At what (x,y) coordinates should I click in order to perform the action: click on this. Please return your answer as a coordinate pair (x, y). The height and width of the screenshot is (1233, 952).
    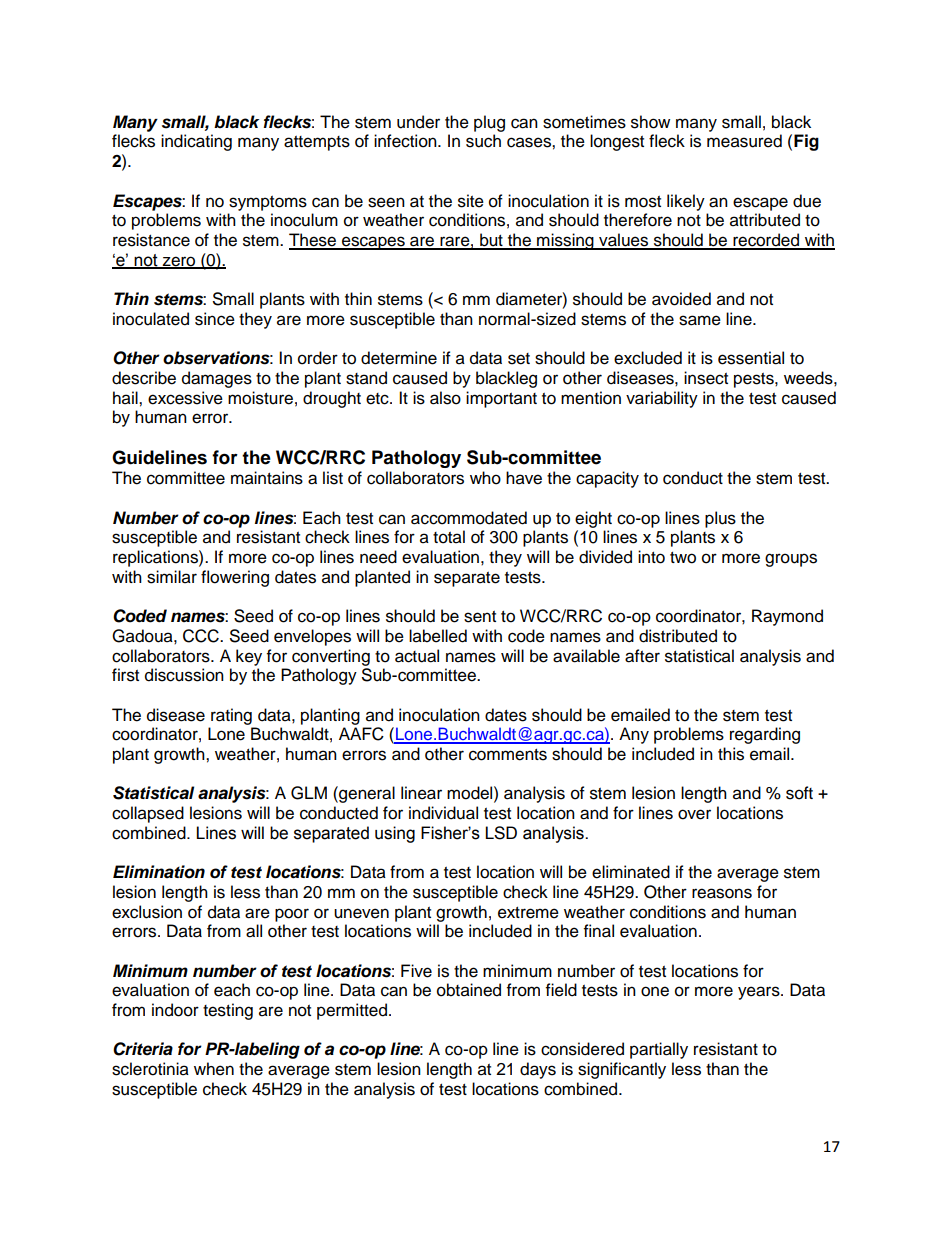
    Looking at the image, I should click on (731, 754).
